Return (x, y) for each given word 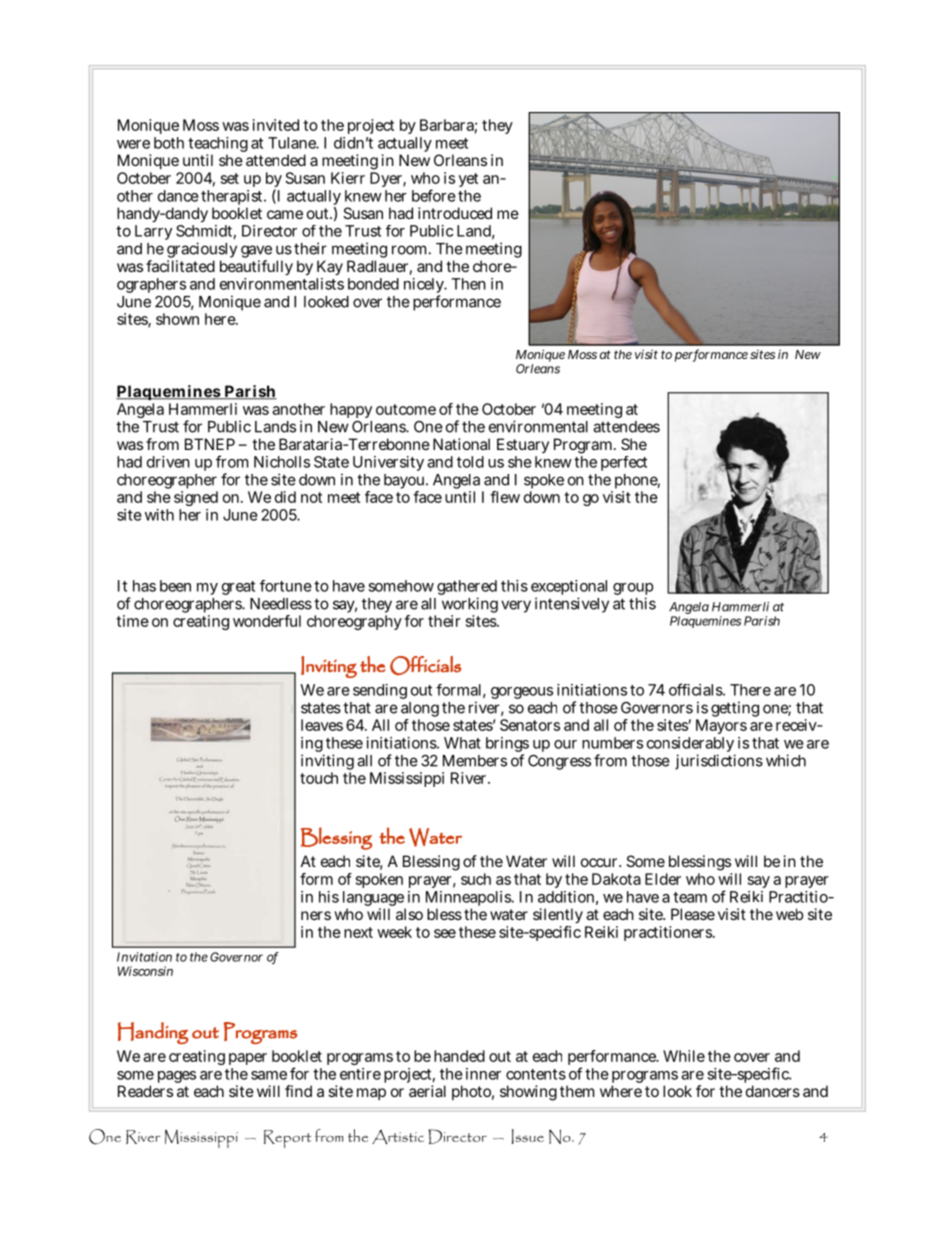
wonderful (267, 621)
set (230, 178)
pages (177, 1077)
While (684, 1056)
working (470, 606)
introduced (455, 213)
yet (468, 180)
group (633, 590)
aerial (427, 1091)
